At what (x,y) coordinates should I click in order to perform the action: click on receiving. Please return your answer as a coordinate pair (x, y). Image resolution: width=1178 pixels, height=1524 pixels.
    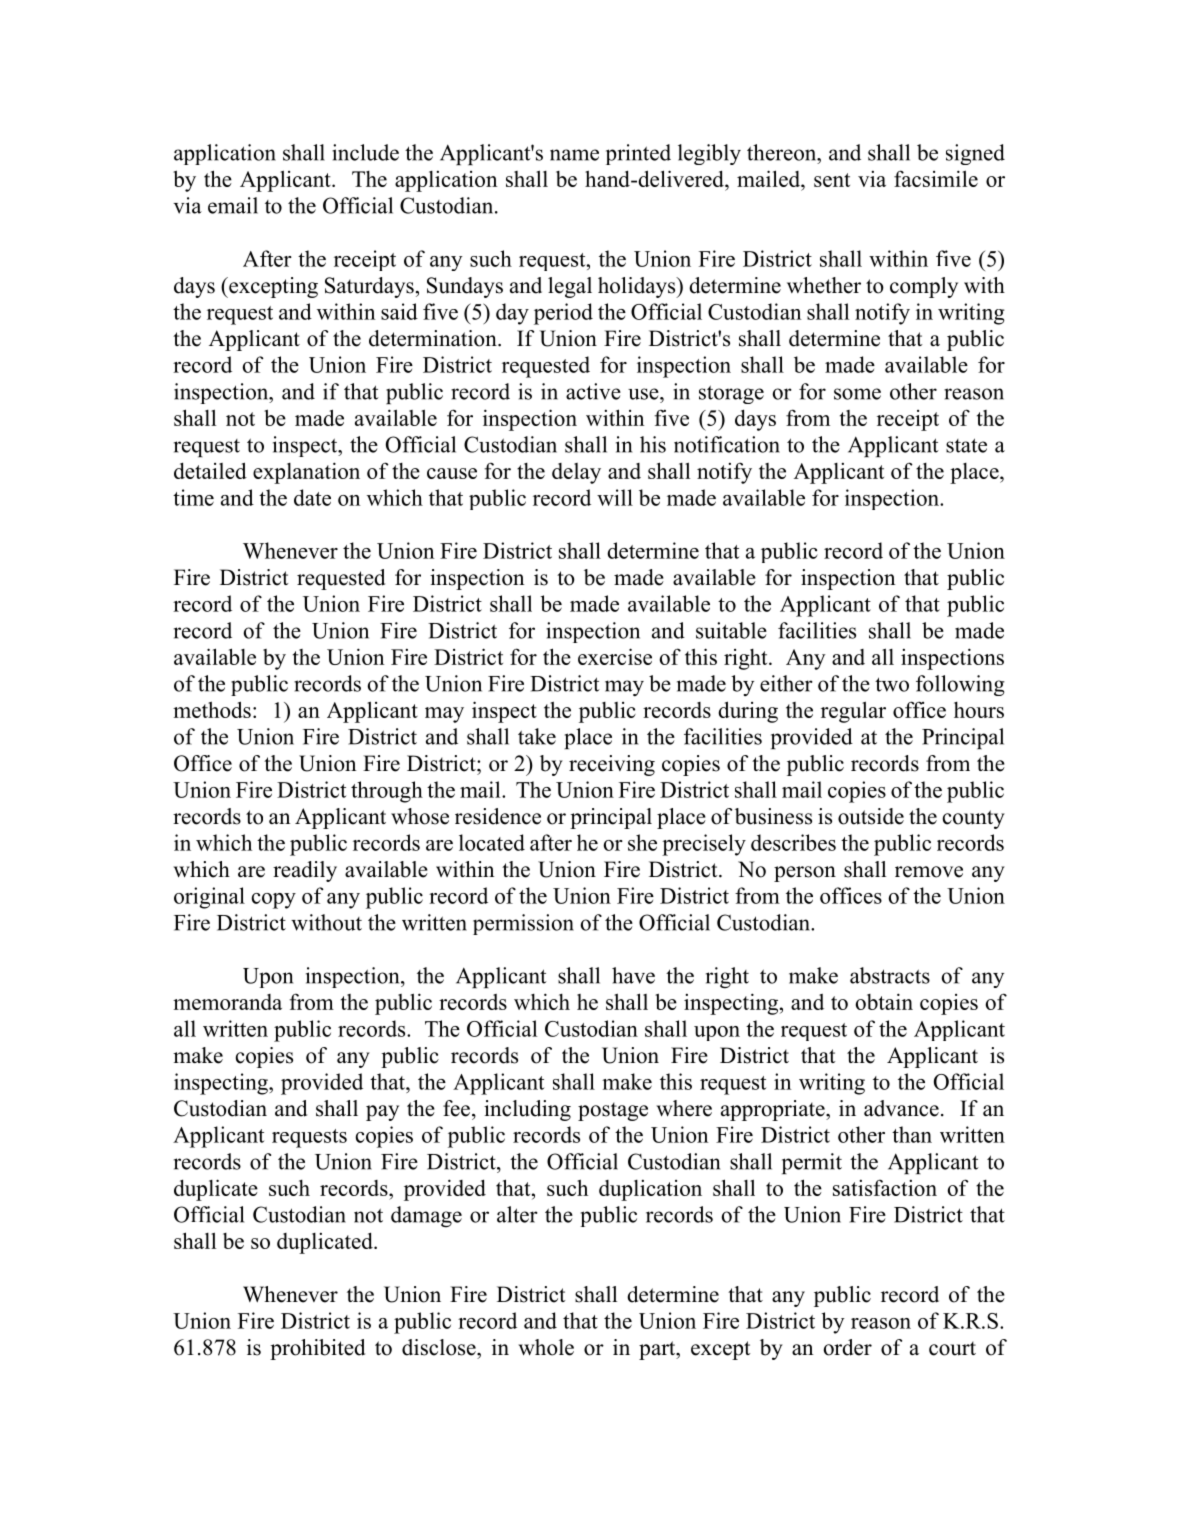
    Looking at the image, I should click on (612, 765).
